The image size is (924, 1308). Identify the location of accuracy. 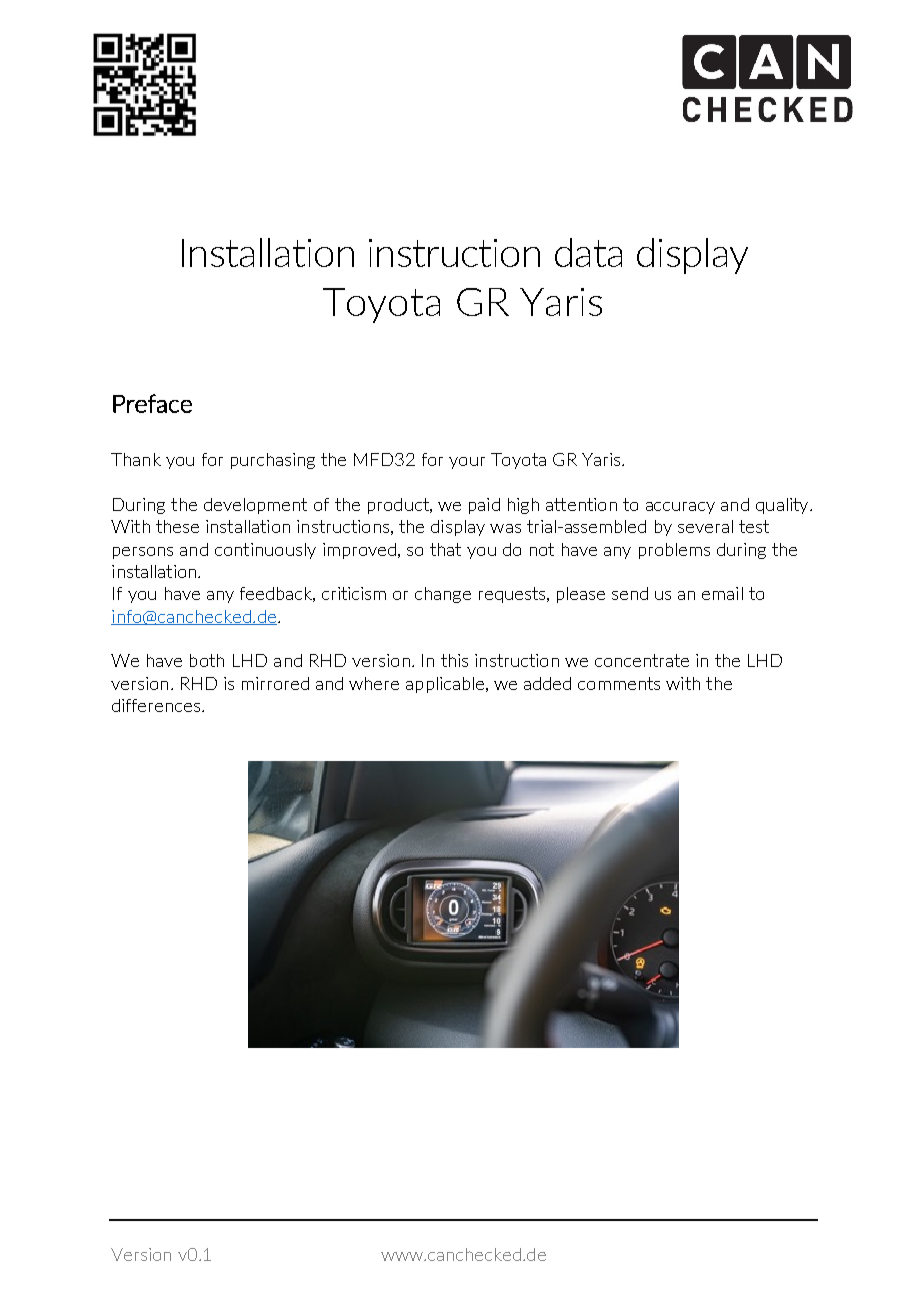
(680, 508).
